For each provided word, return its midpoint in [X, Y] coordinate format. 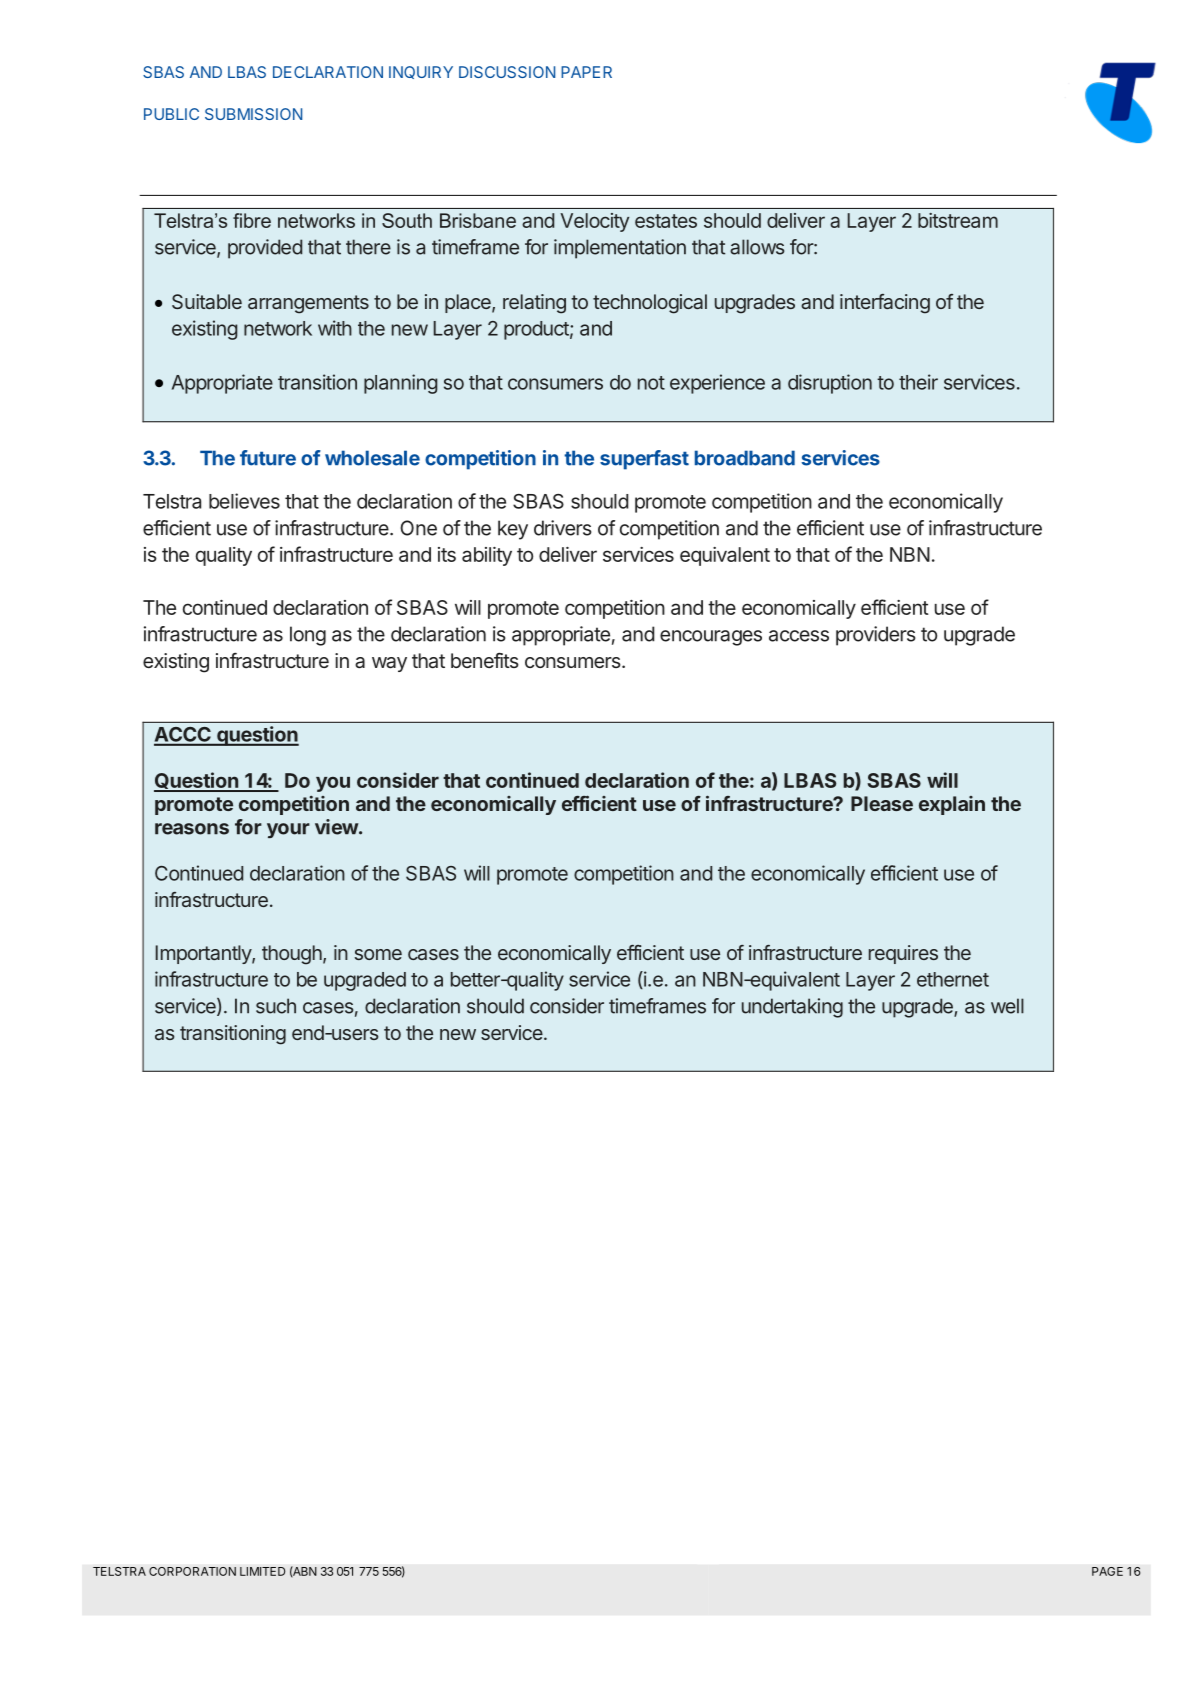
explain [952, 805]
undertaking [792, 1008]
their [918, 382]
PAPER [586, 72]
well [1007, 1006]
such [276, 1006]
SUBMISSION [253, 114]
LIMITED [262, 1571]
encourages [711, 638]
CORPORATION [192, 1571]
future [268, 458]
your [288, 830]
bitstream [958, 220]
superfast [644, 460]
